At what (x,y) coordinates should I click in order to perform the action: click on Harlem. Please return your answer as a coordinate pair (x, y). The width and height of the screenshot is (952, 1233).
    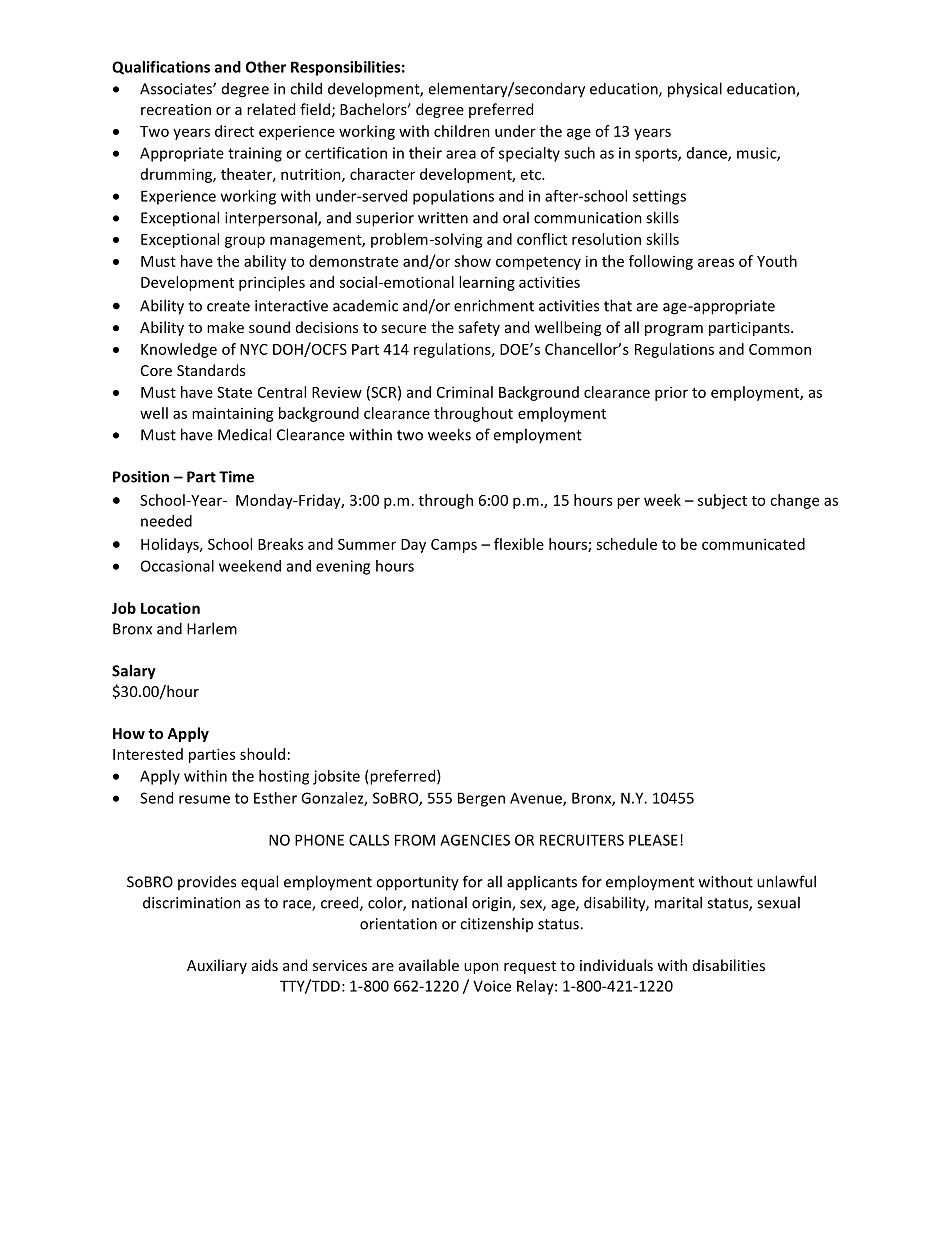
    Looking at the image, I should click on (212, 628).
